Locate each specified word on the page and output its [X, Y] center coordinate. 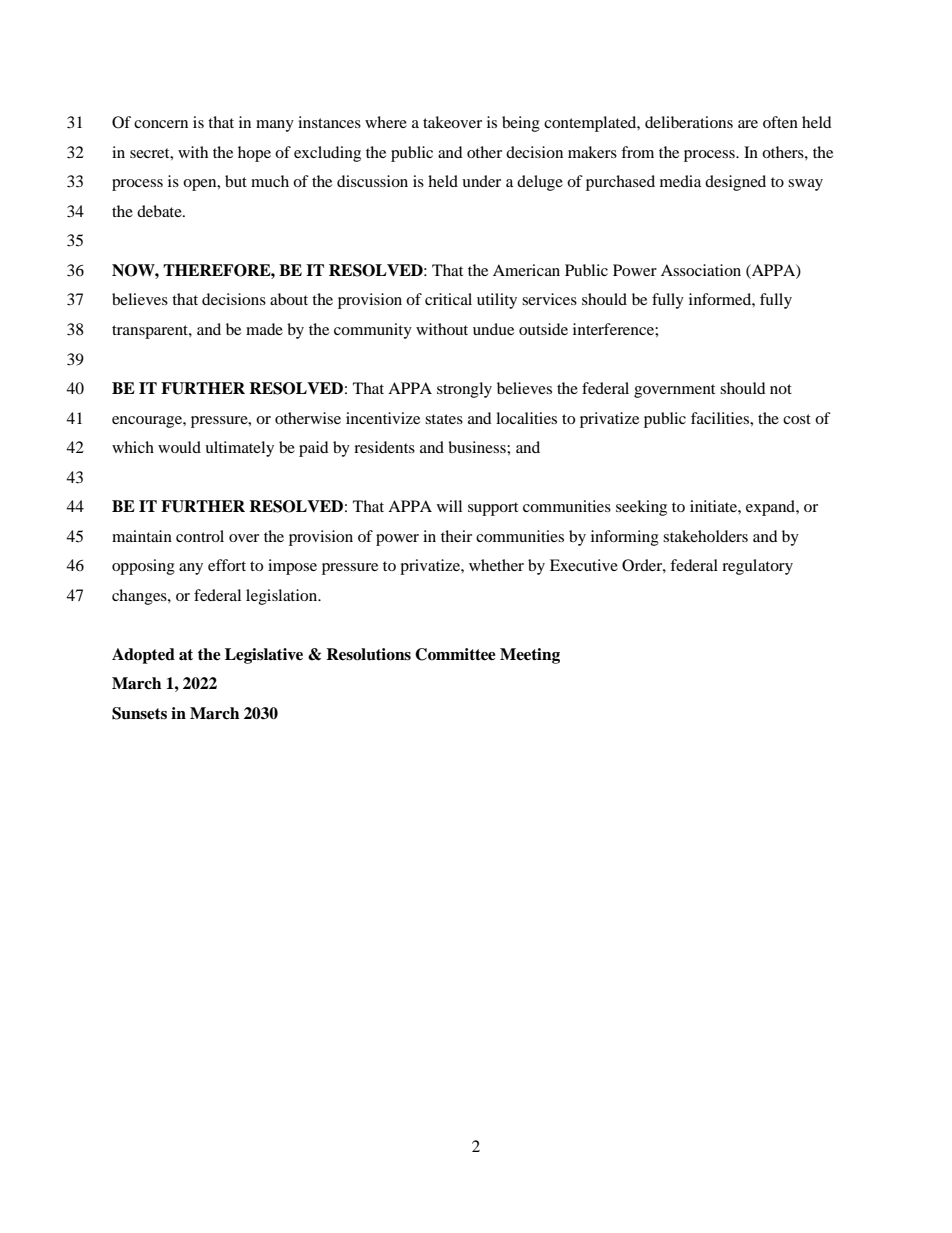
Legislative [264, 656]
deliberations [689, 122]
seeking [641, 508]
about [289, 299]
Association [701, 270]
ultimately [239, 449]
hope [254, 154]
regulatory [757, 567]
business [478, 447]
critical [448, 299]
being [521, 124]
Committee [455, 654]
